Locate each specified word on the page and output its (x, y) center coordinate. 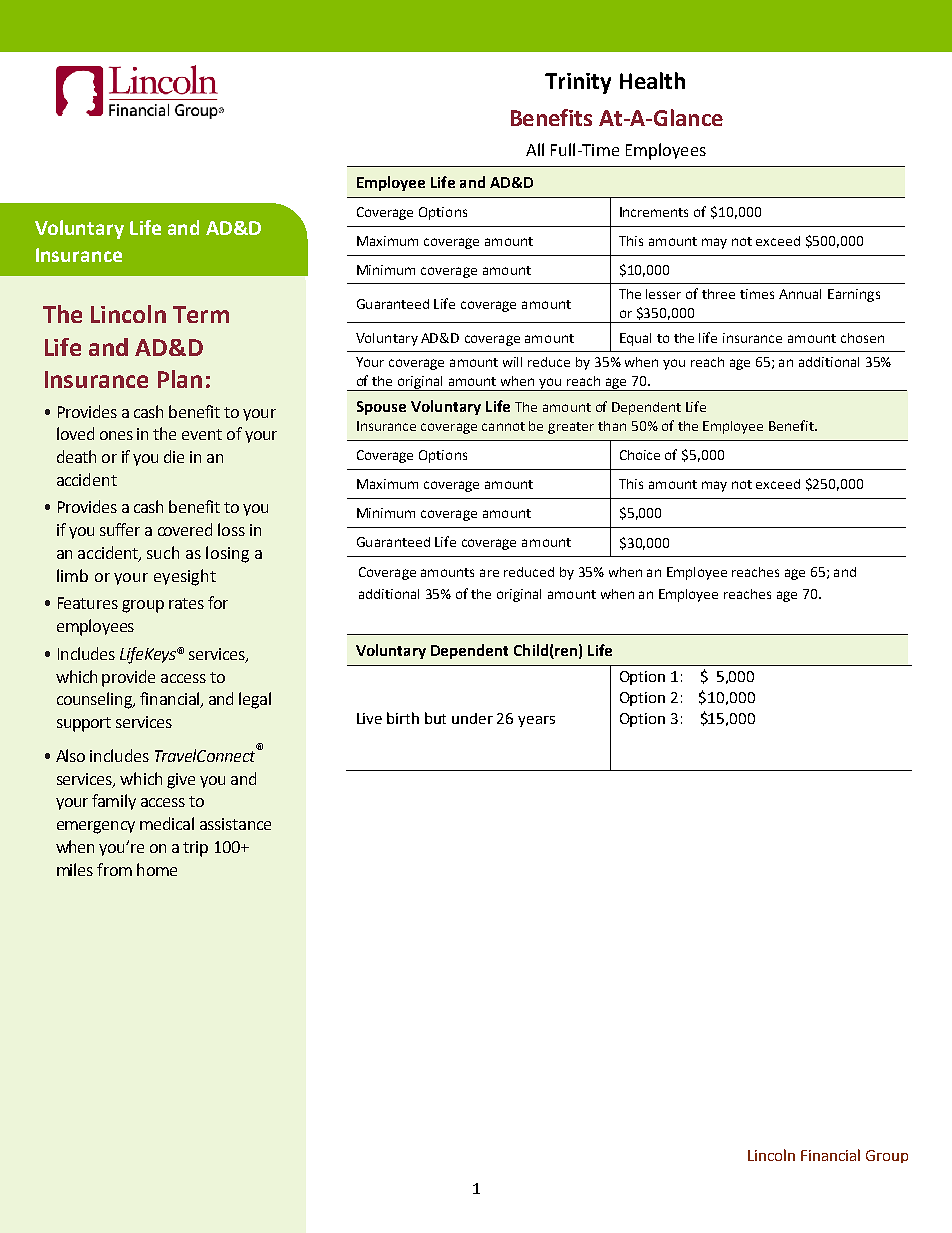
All (535, 149)
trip (195, 849)
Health (652, 80)
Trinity (578, 83)
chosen (862, 338)
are (489, 573)
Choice (640, 455)
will (512, 362)
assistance (235, 824)
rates (186, 603)
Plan (180, 379)
